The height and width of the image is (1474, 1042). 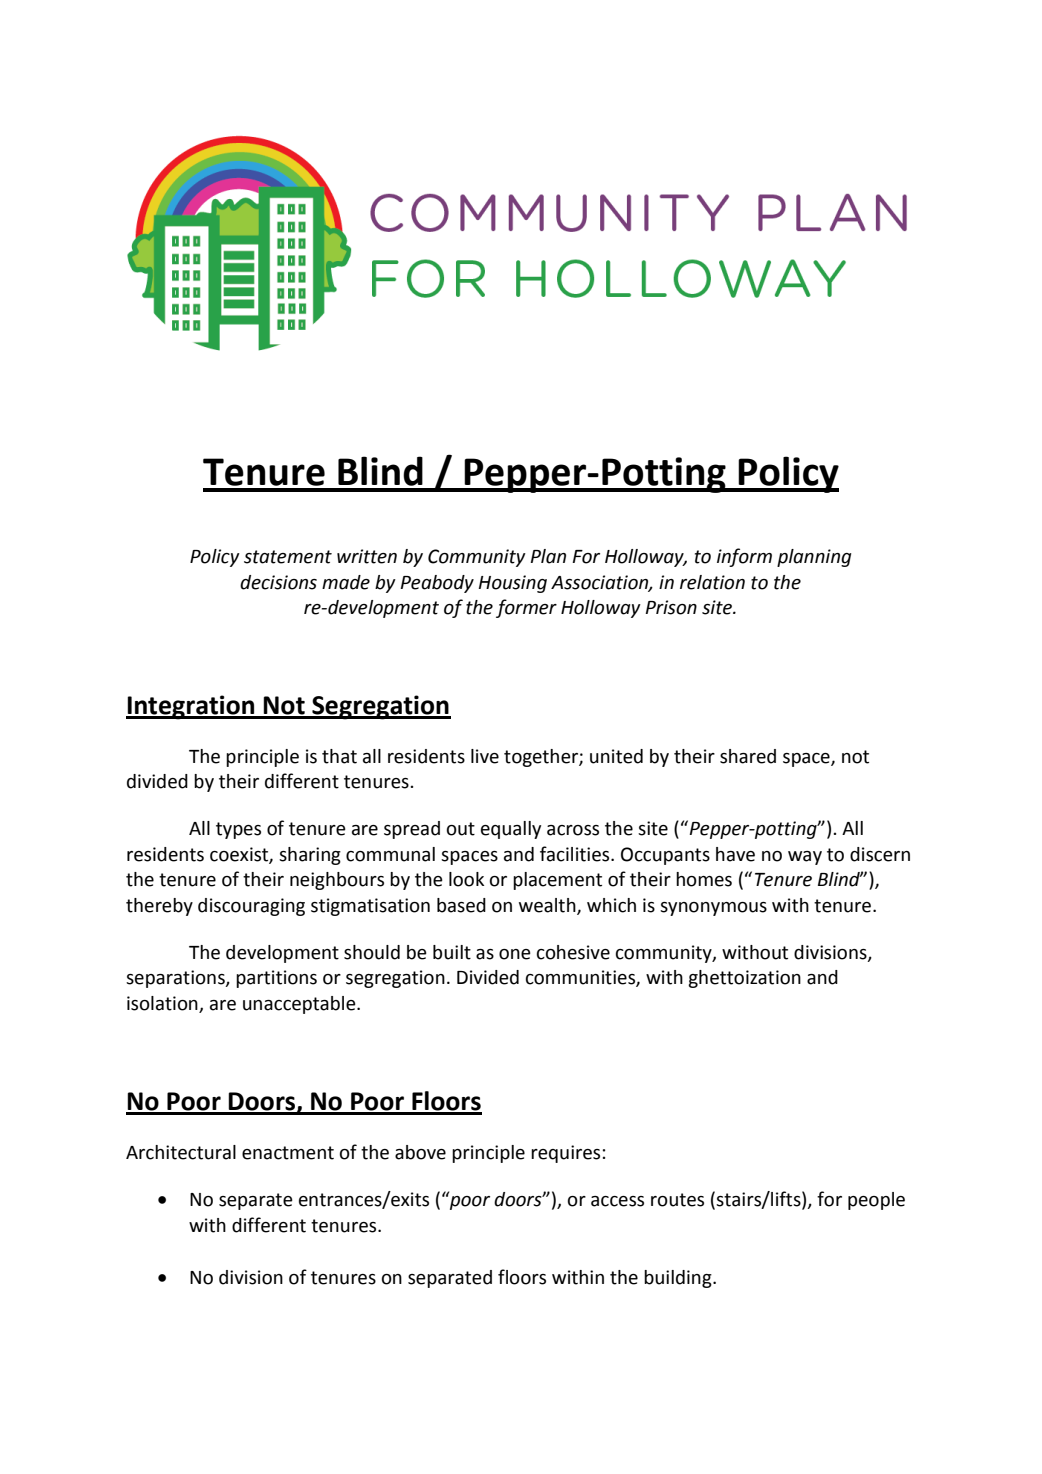 I want to click on inform, so click(x=744, y=557).
